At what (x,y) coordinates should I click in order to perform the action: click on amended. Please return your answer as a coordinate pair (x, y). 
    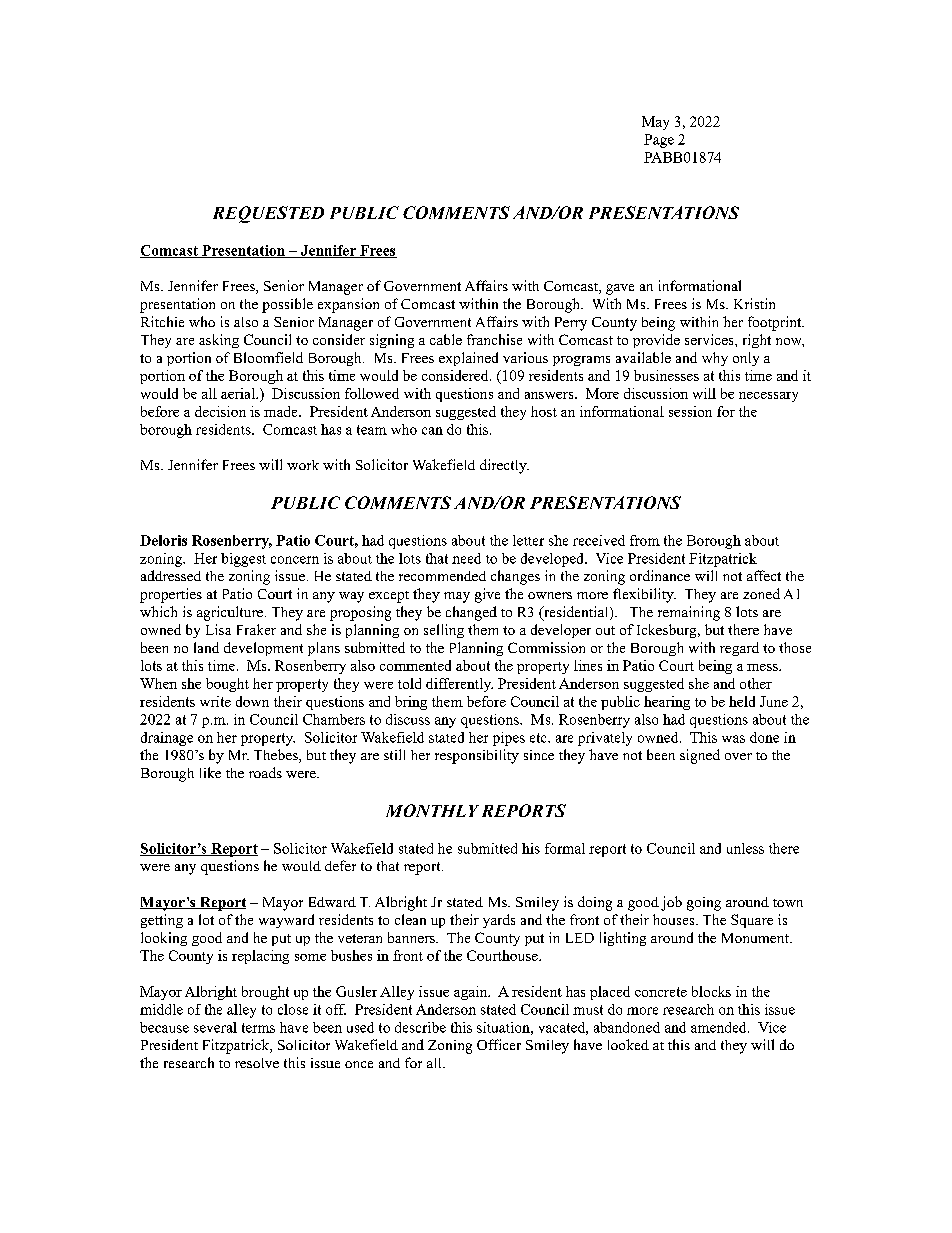
    Looking at the image, I should click on (720, 1027).
